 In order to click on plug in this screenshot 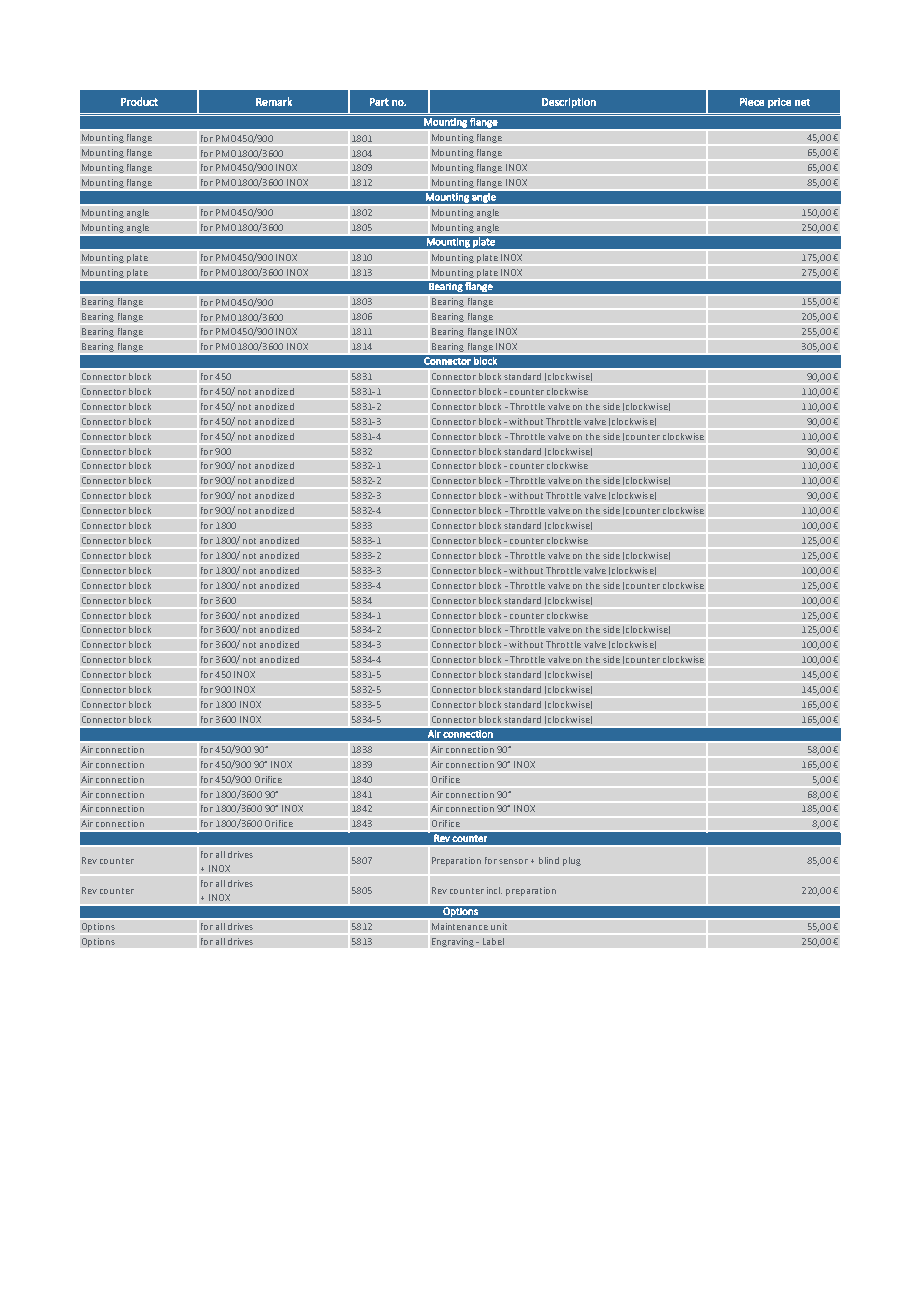, I will do `click(572, 861)`.
